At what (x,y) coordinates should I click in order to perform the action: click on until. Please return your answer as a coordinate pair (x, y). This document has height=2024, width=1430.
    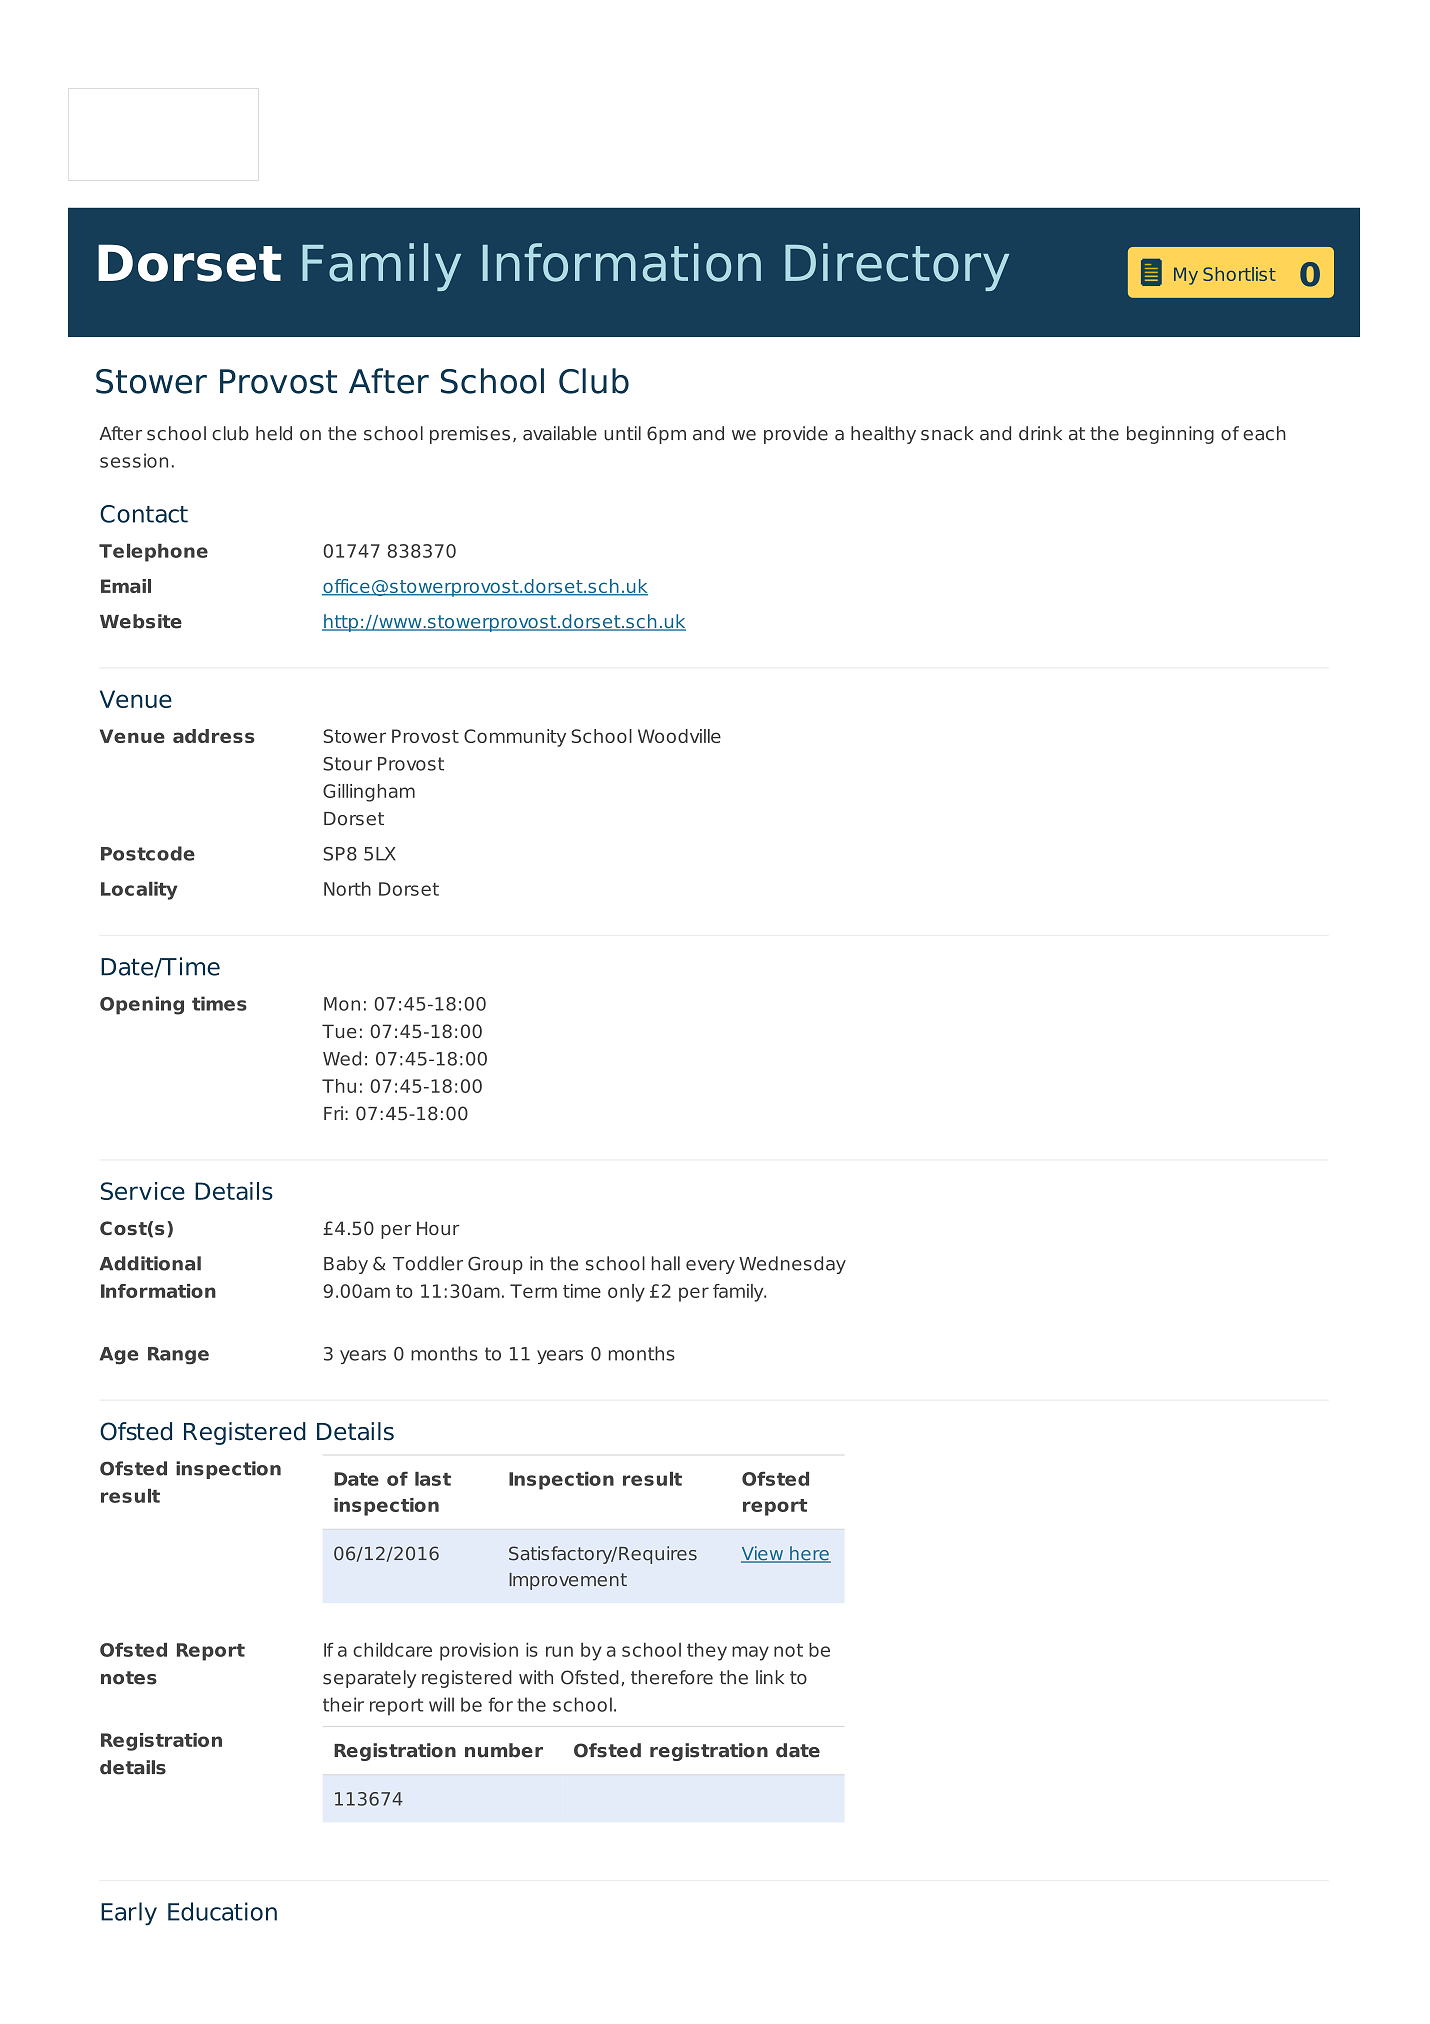
    Looking at the image, I should click on (622, 433).
